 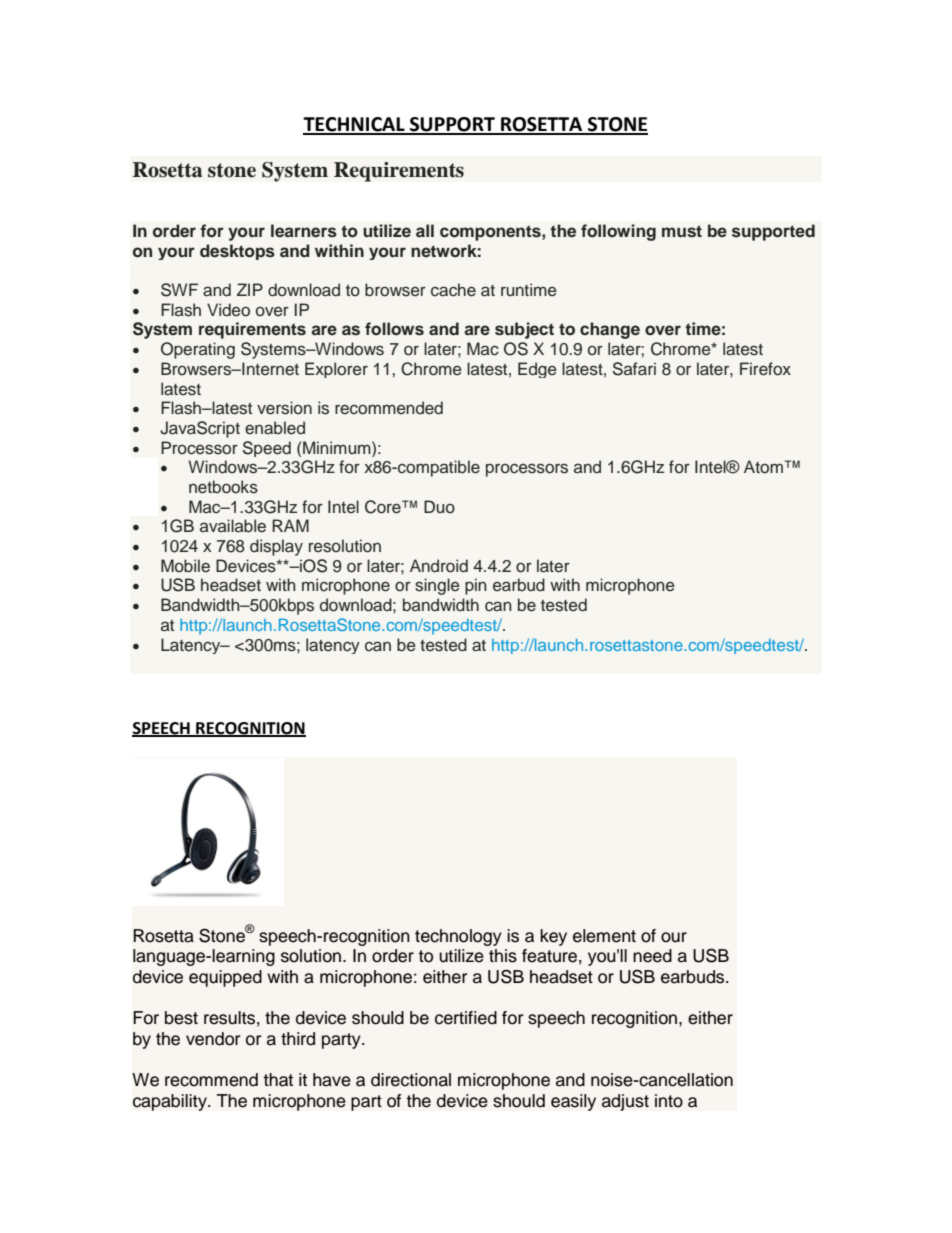 What do you see at coordinates (185, 566) in the document?
I see `Mobile` at bounding box center [185, 566].
